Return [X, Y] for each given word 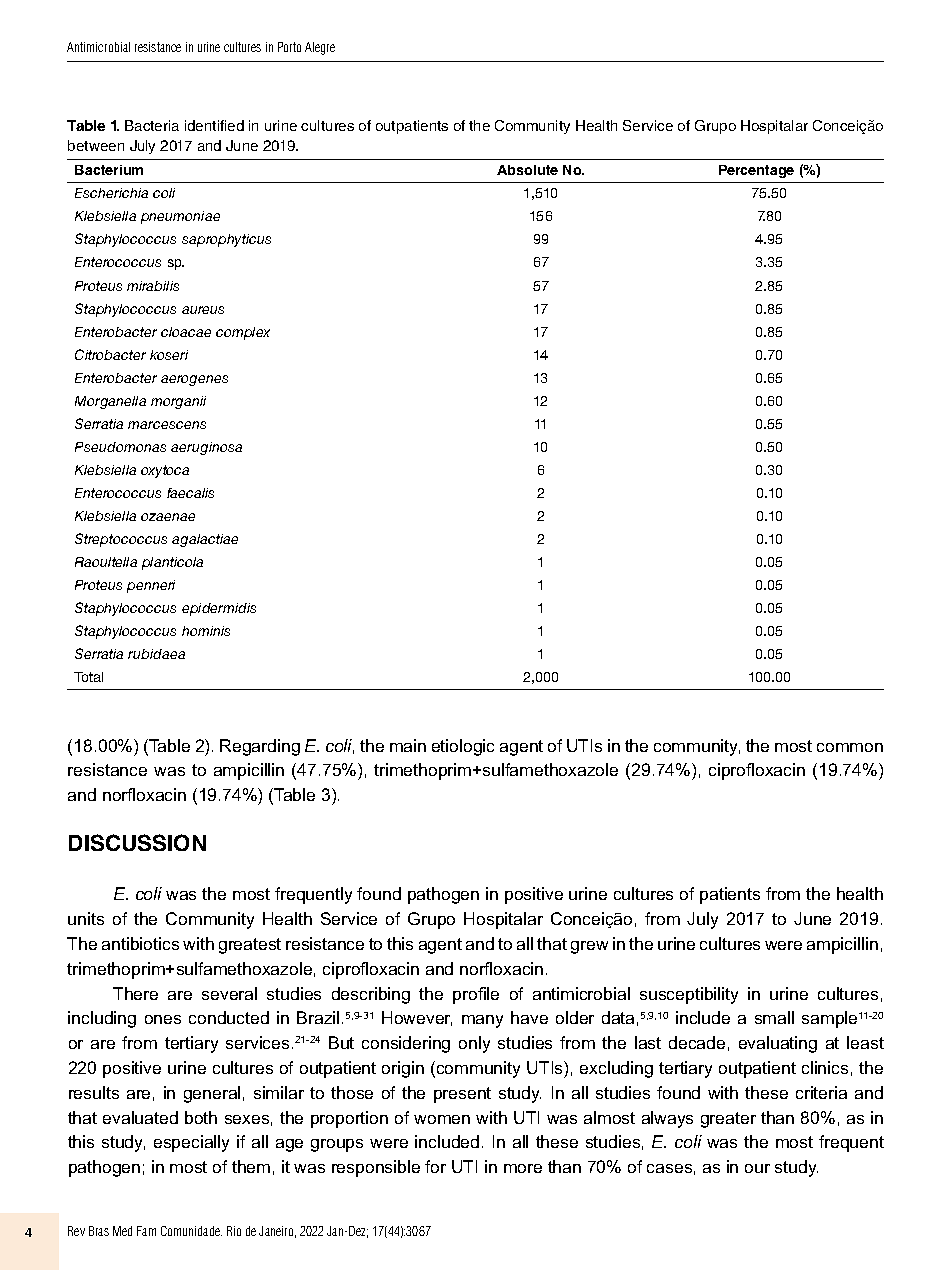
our [757, 1168]
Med [122, 1231]
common [850, 747]
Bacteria [152, 125]
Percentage [756, 171]
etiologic [463, 747]
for [435, 1166]
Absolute [527, 170]
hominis [206, 631]
